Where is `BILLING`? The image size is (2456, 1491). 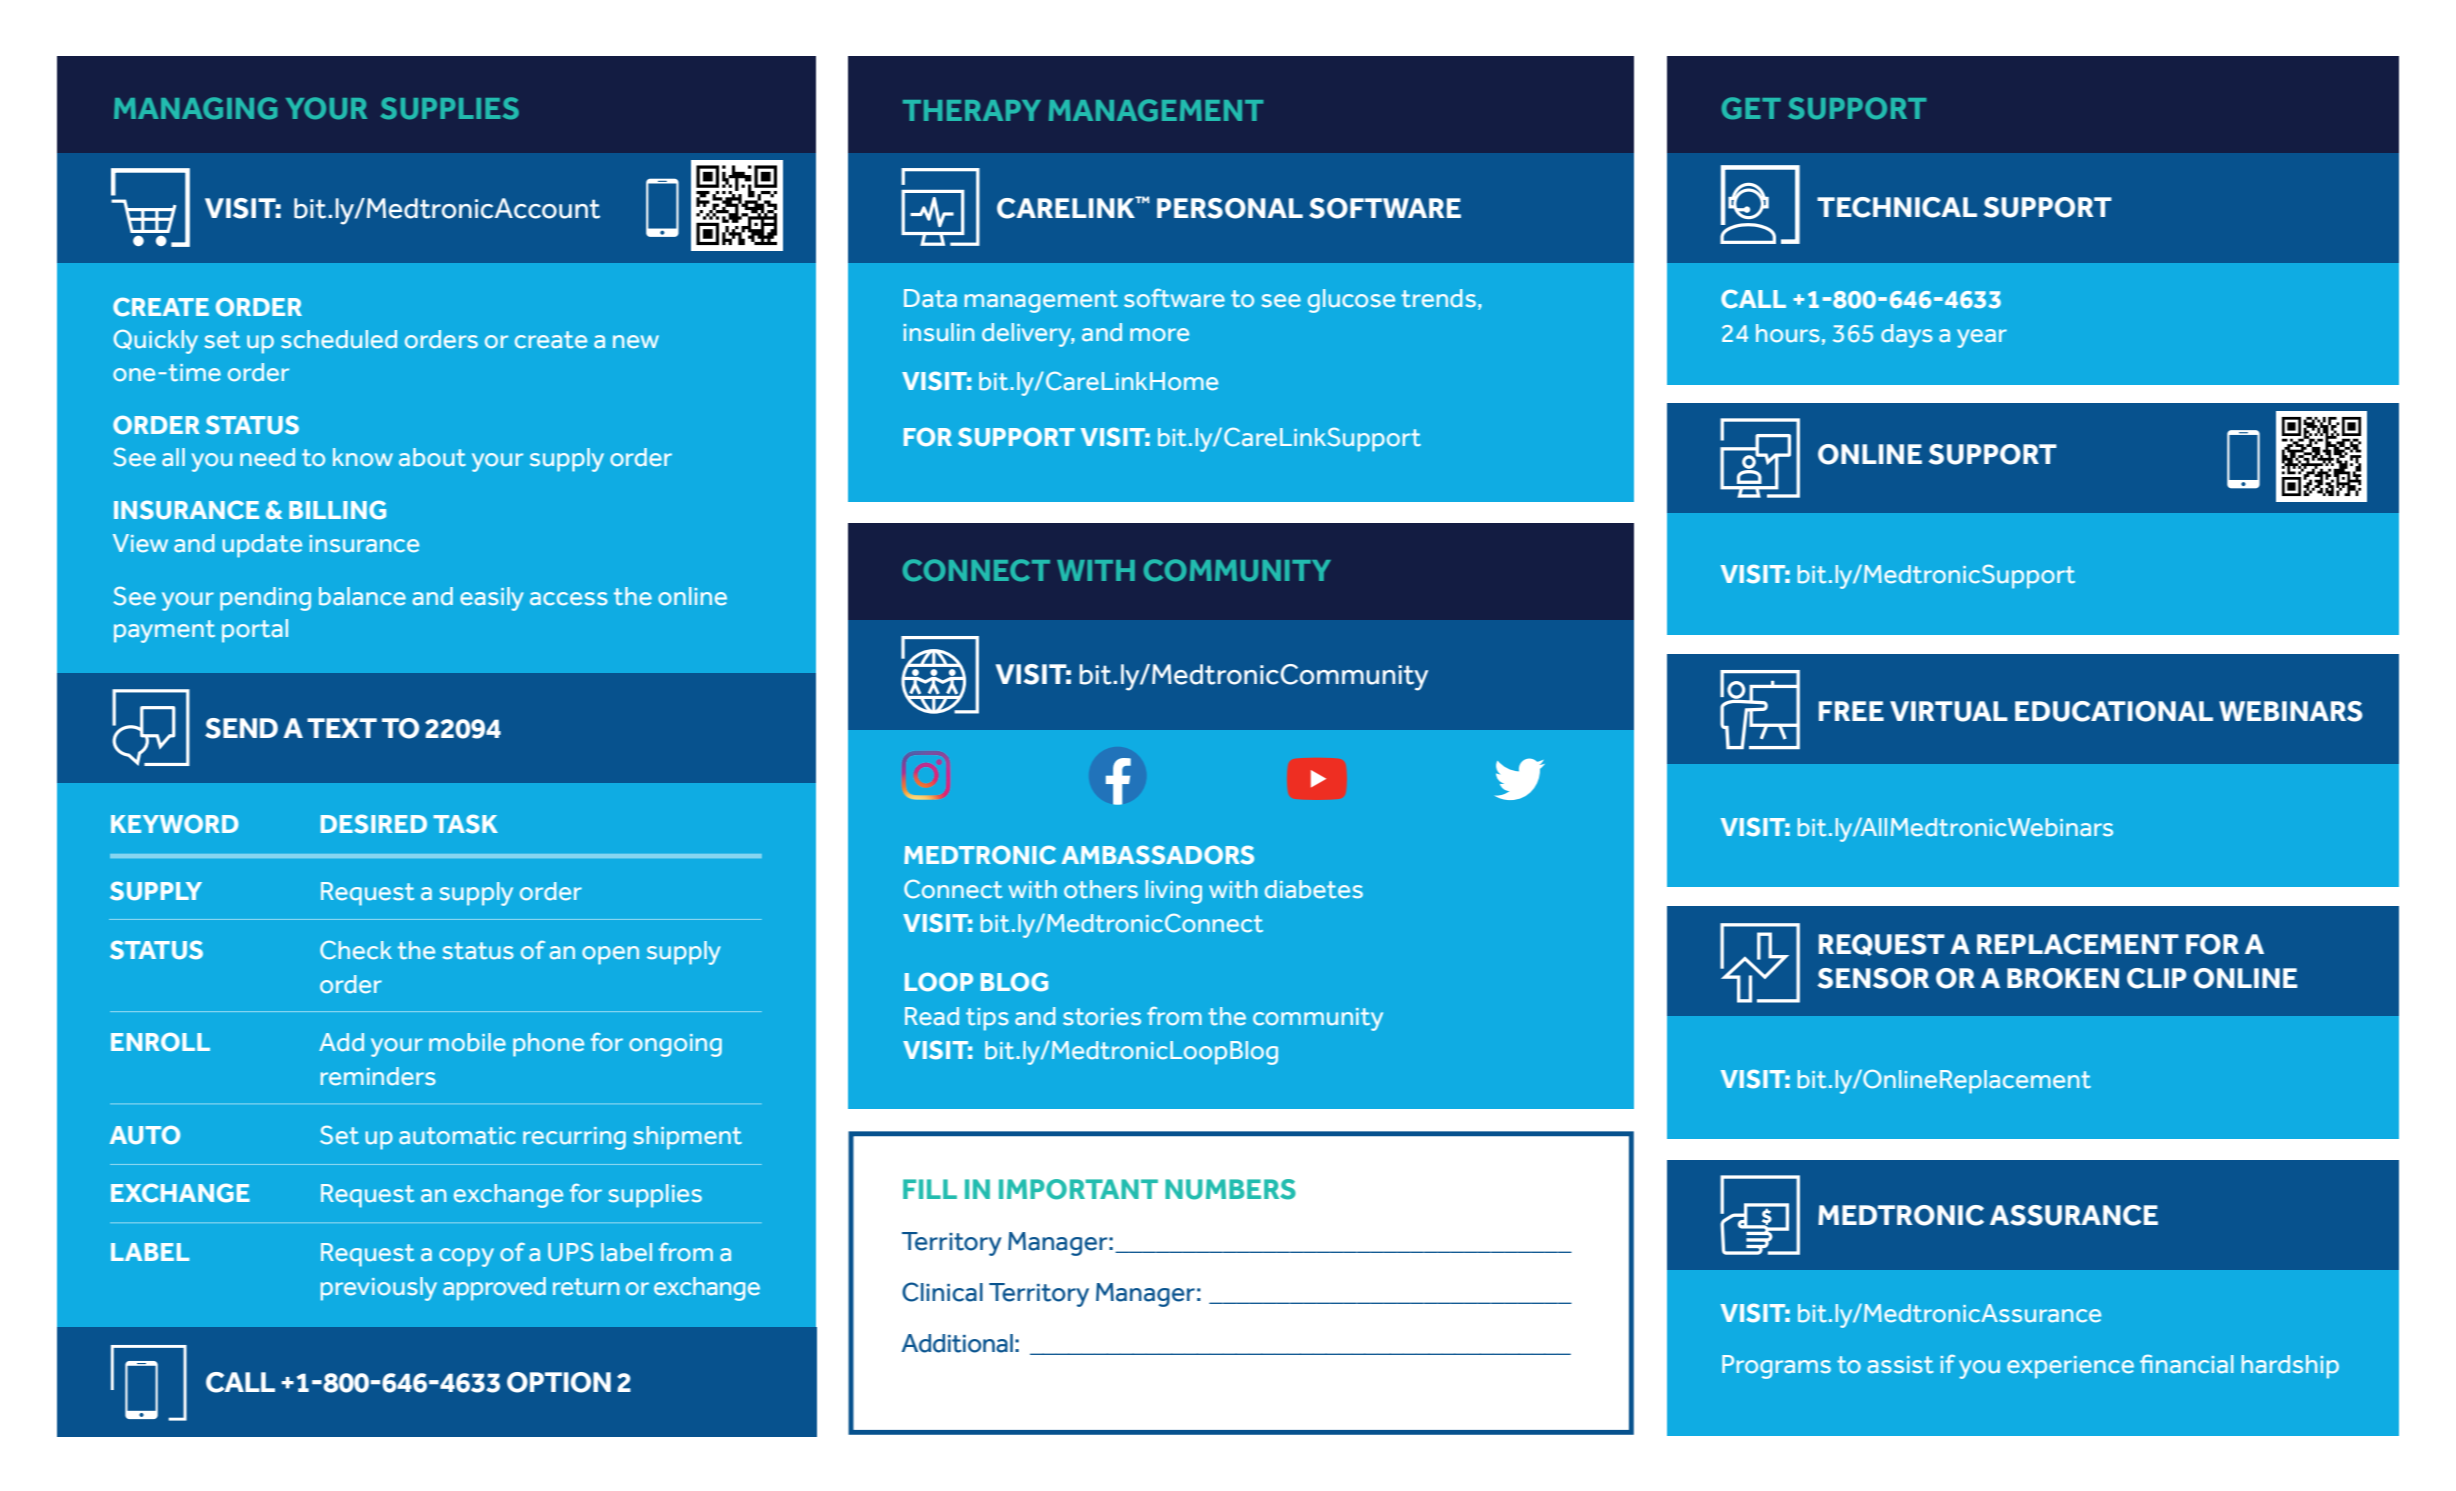
BILLING is located at coordinates (337, 510).
